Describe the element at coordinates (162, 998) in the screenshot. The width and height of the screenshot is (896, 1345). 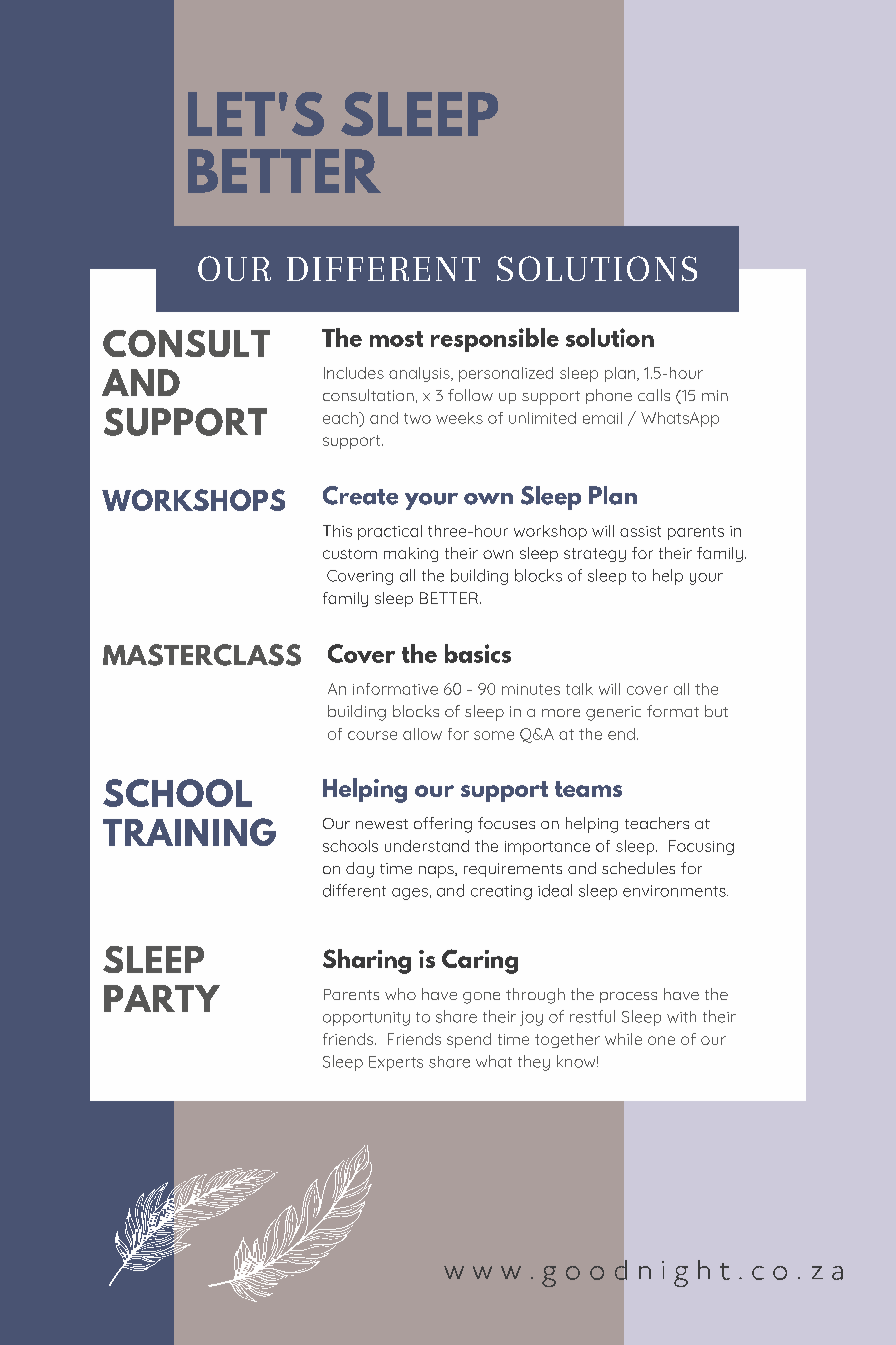
I see `PARTY` at that location.
